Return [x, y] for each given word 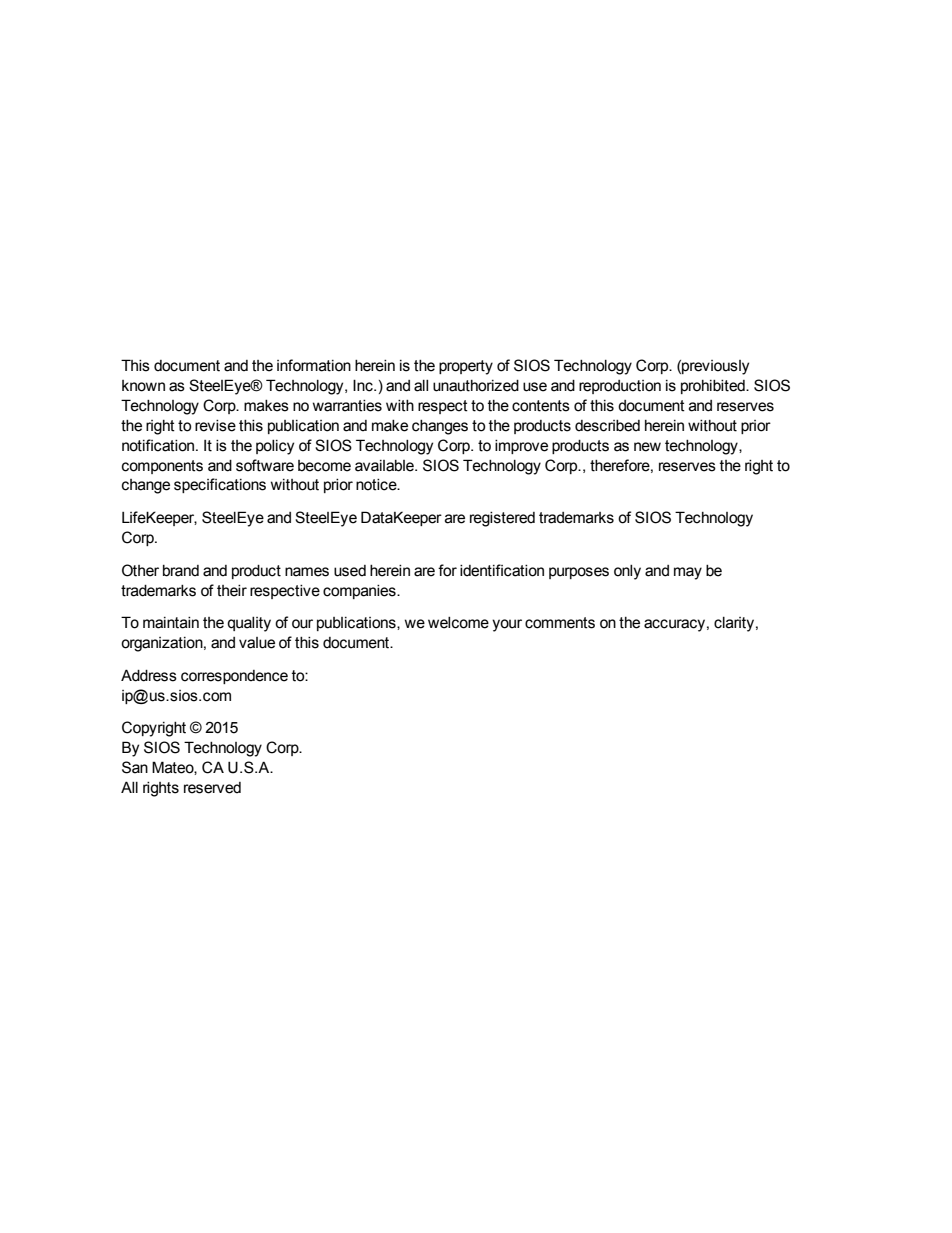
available [385, 466]
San [135, 767]
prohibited [714, 387]
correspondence [234, 677]
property [466, 367]
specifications [220, 485]
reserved [212, 788]
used [350, 571]
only [627, 572]
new [647, 447]
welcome [458, 623]
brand [181, 571]
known [143, 386]
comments [560, 623]
